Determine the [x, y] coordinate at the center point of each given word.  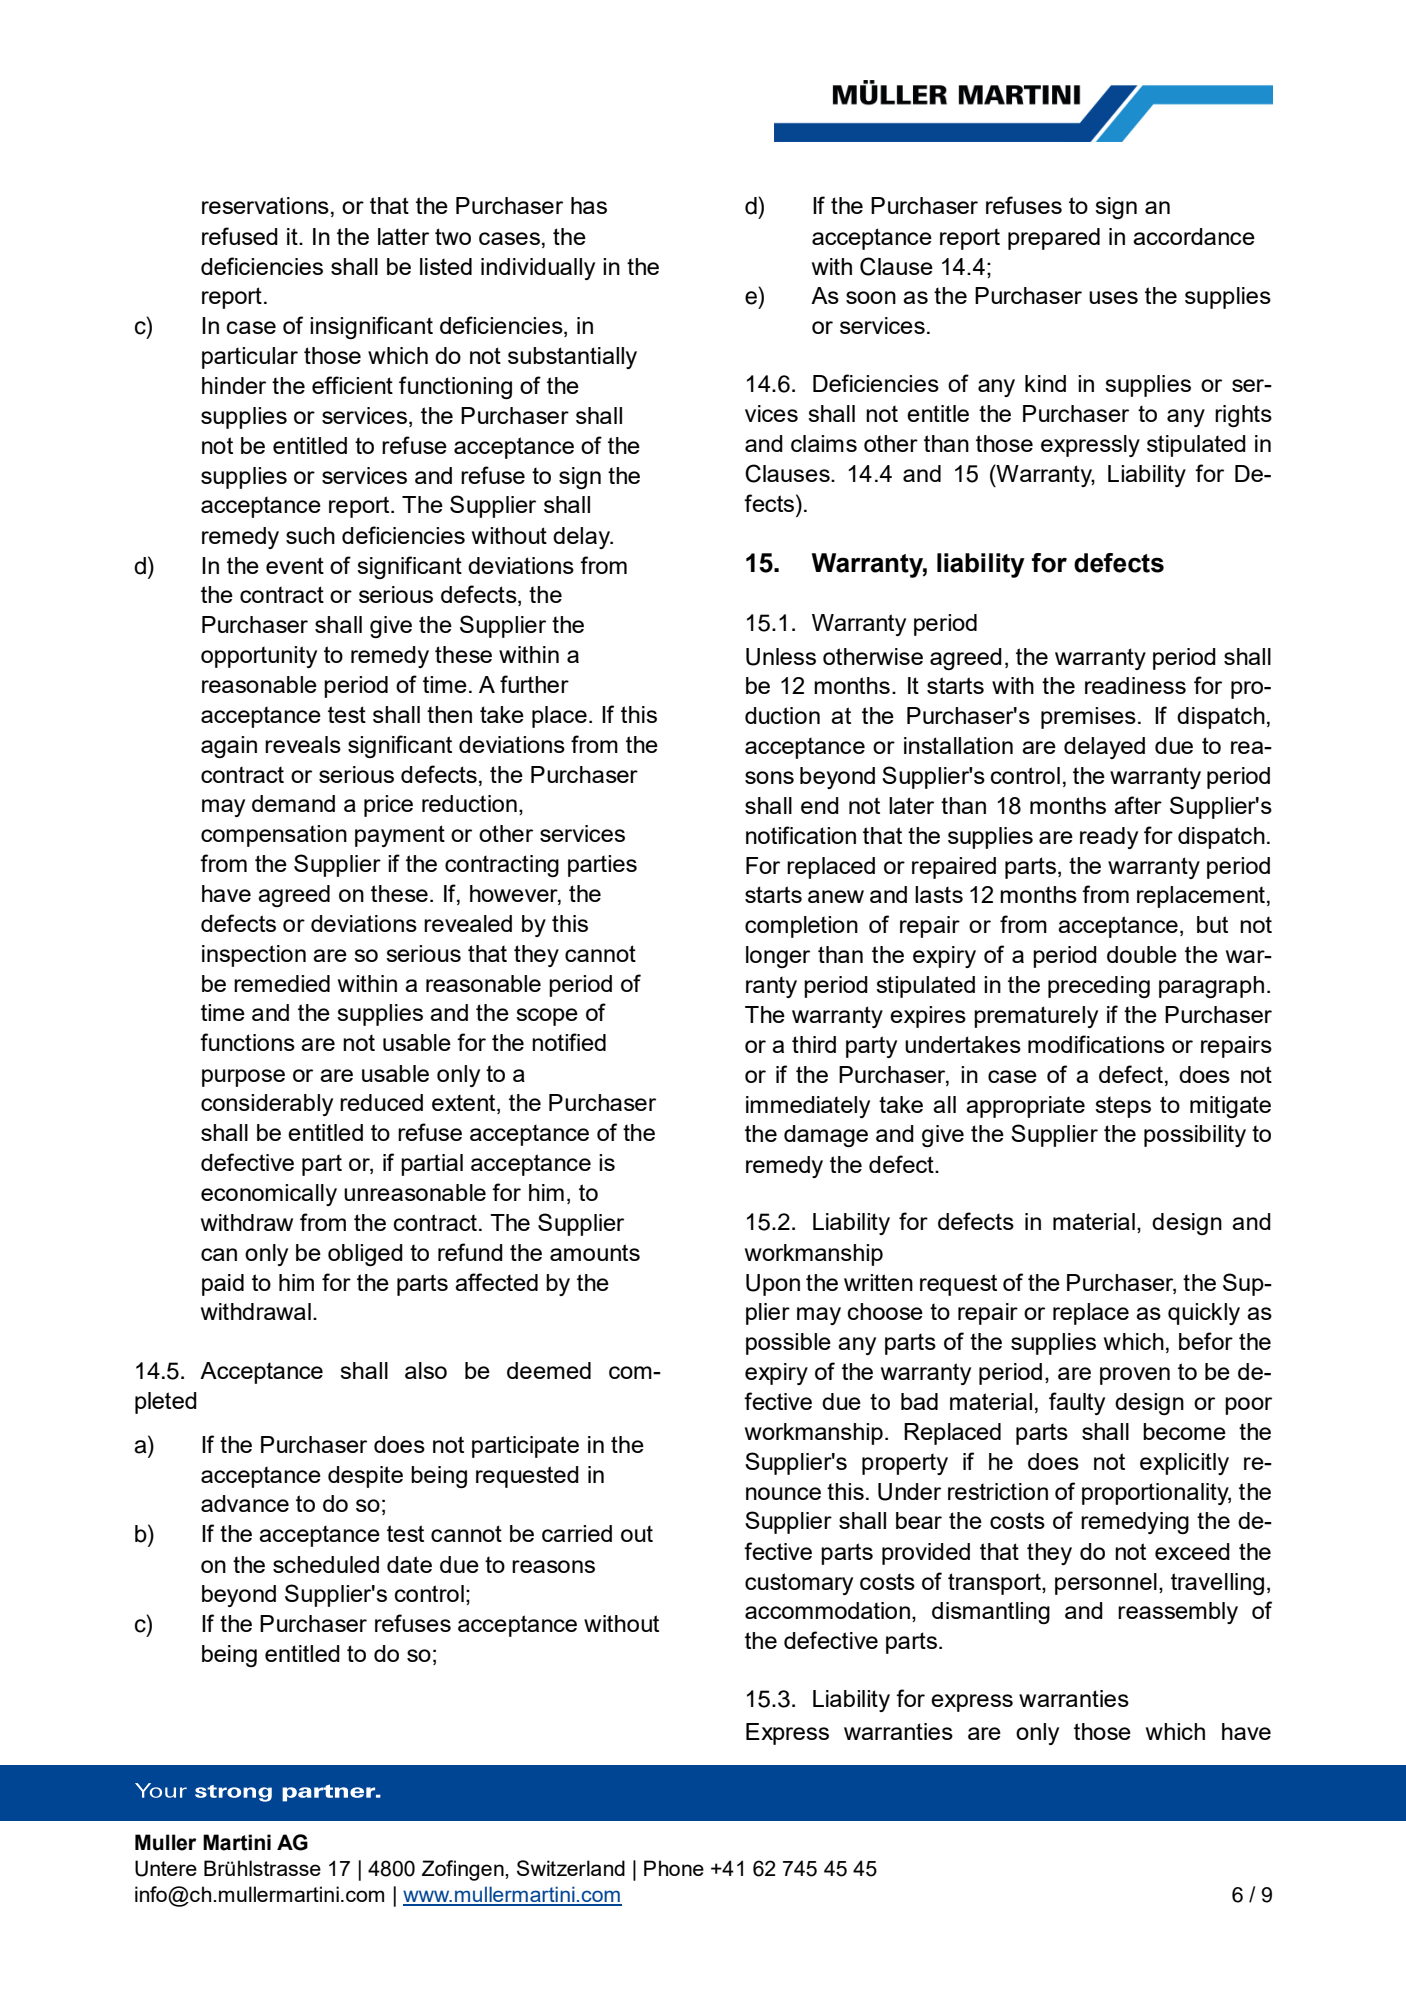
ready [1109, 838]
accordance [1194, 236]
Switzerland [571, 1868]
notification [801, 835]
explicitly [1184, 1464]
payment [400, 836]
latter [403, 236]
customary [799, 1584]
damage [826, 1136]
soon [871, 297]
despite [365, 1477]
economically [269, 1195]
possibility [1195, 1136]
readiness [1135, 685]
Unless [781, 657]
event [295, 565]
